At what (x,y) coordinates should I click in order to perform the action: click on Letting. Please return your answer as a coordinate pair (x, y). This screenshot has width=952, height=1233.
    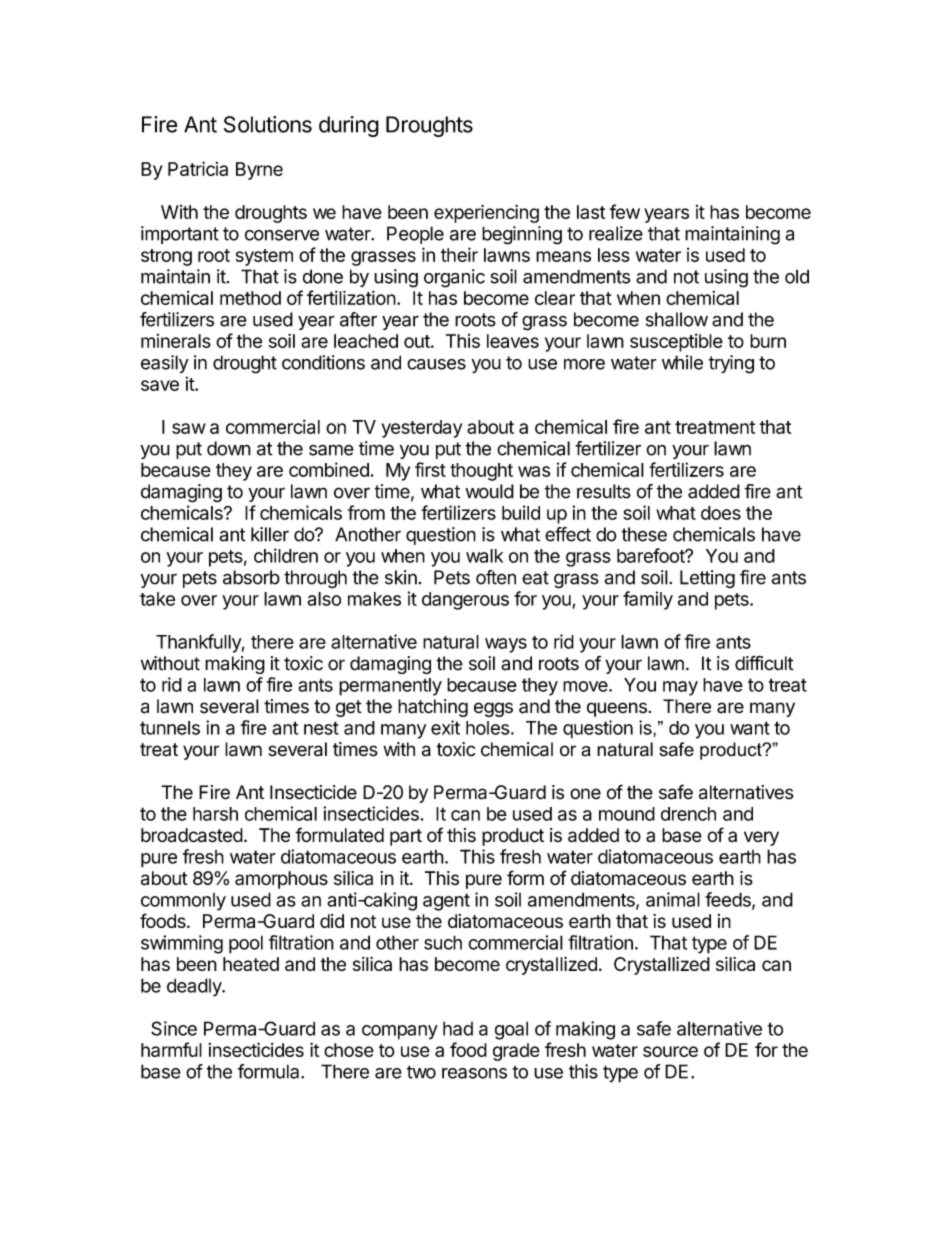
    Looking at the image, I should click on (707, 579).
